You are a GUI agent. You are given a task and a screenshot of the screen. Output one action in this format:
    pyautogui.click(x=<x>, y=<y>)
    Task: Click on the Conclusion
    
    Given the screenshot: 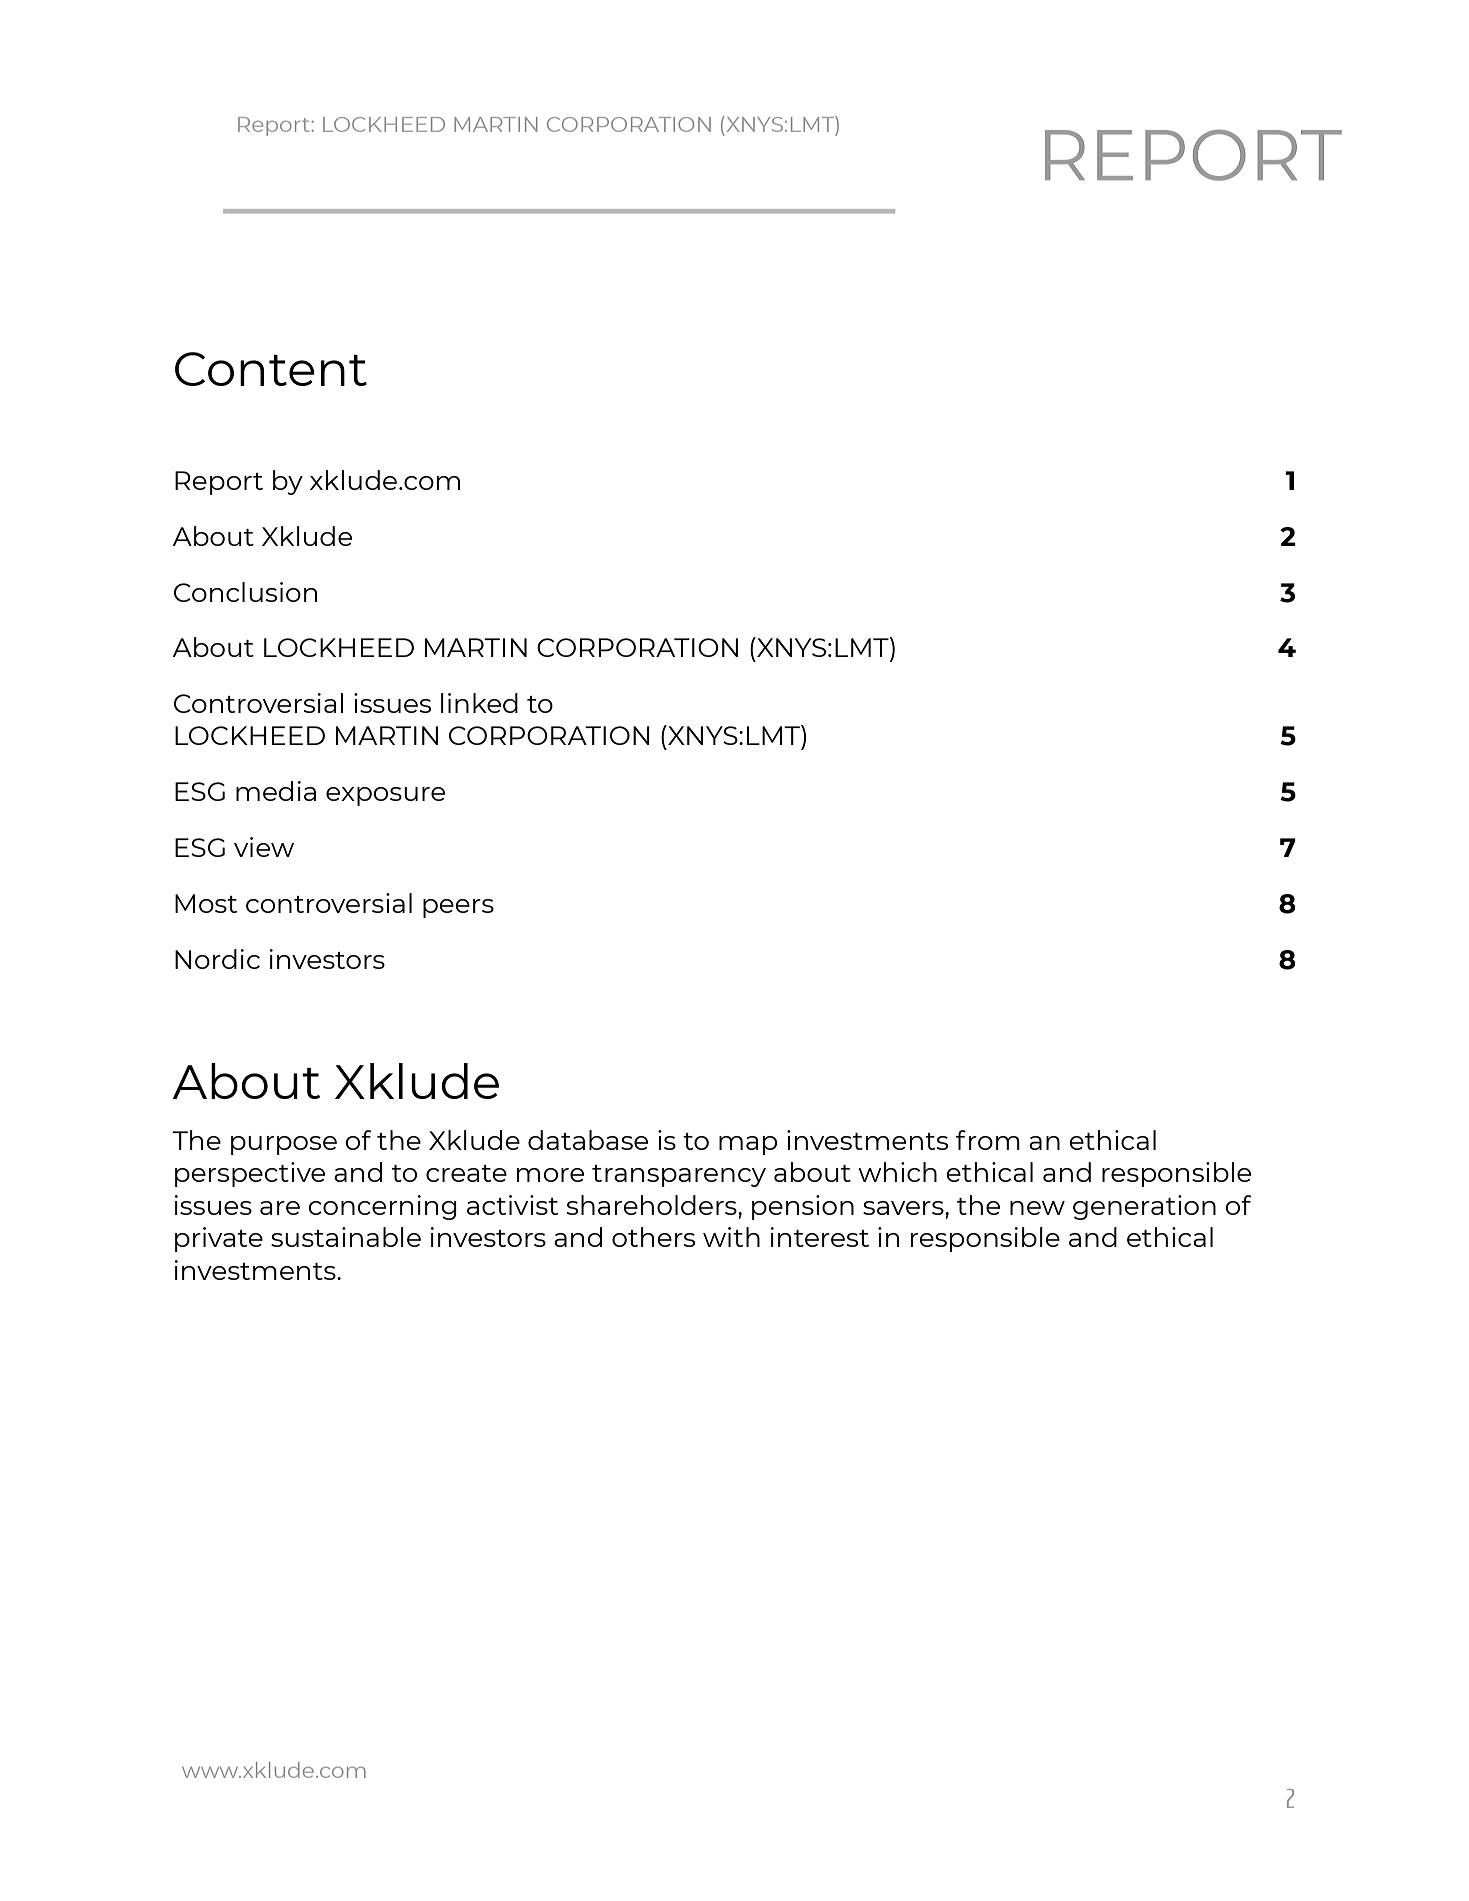 What is the action you would take?
    pyautogui.click(x=245, y=592)
